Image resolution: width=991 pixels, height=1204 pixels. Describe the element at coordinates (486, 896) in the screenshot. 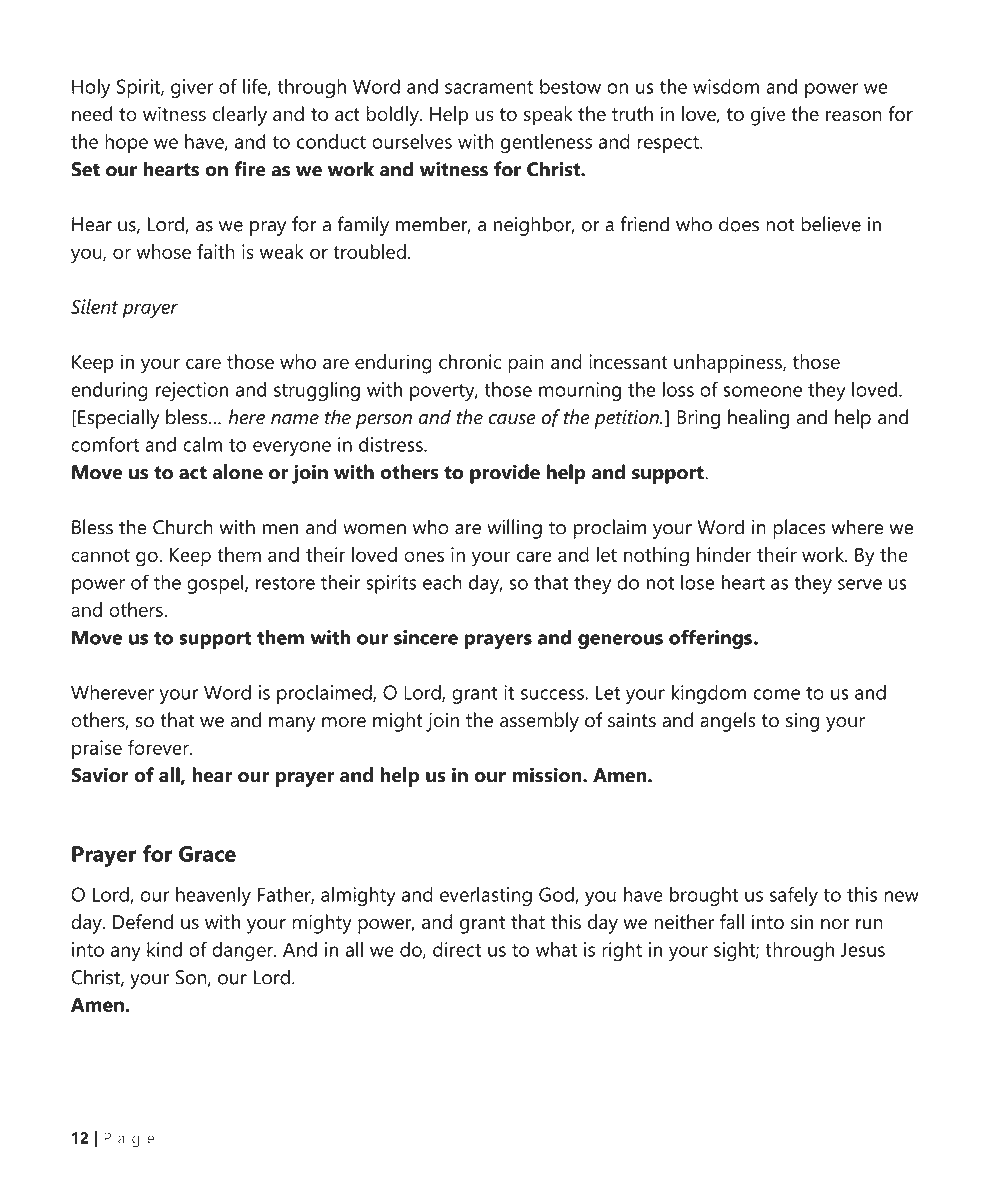

I see `everlasting` at that location.
